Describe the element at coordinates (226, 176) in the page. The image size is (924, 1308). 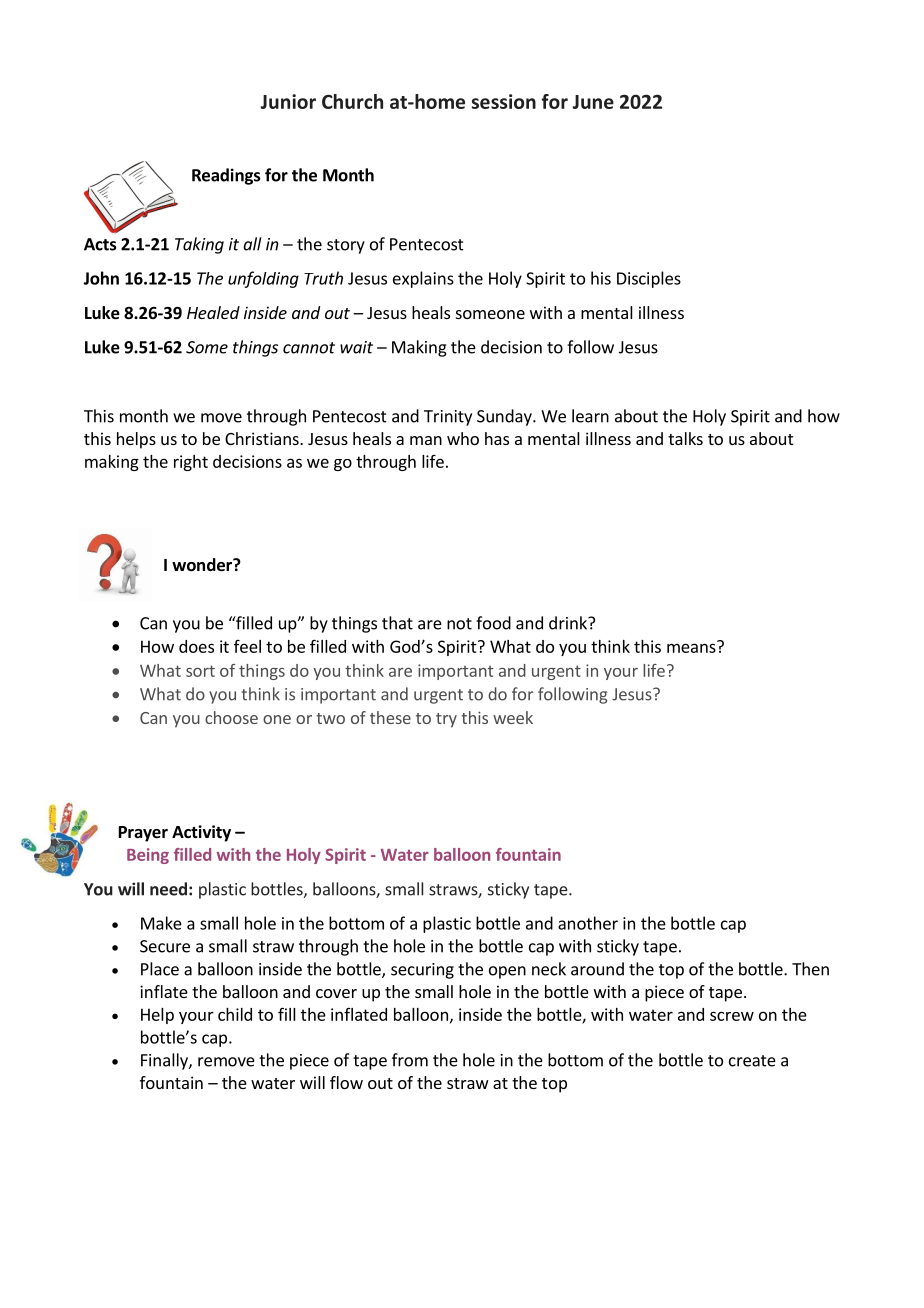
I see `Readings` at that location.
